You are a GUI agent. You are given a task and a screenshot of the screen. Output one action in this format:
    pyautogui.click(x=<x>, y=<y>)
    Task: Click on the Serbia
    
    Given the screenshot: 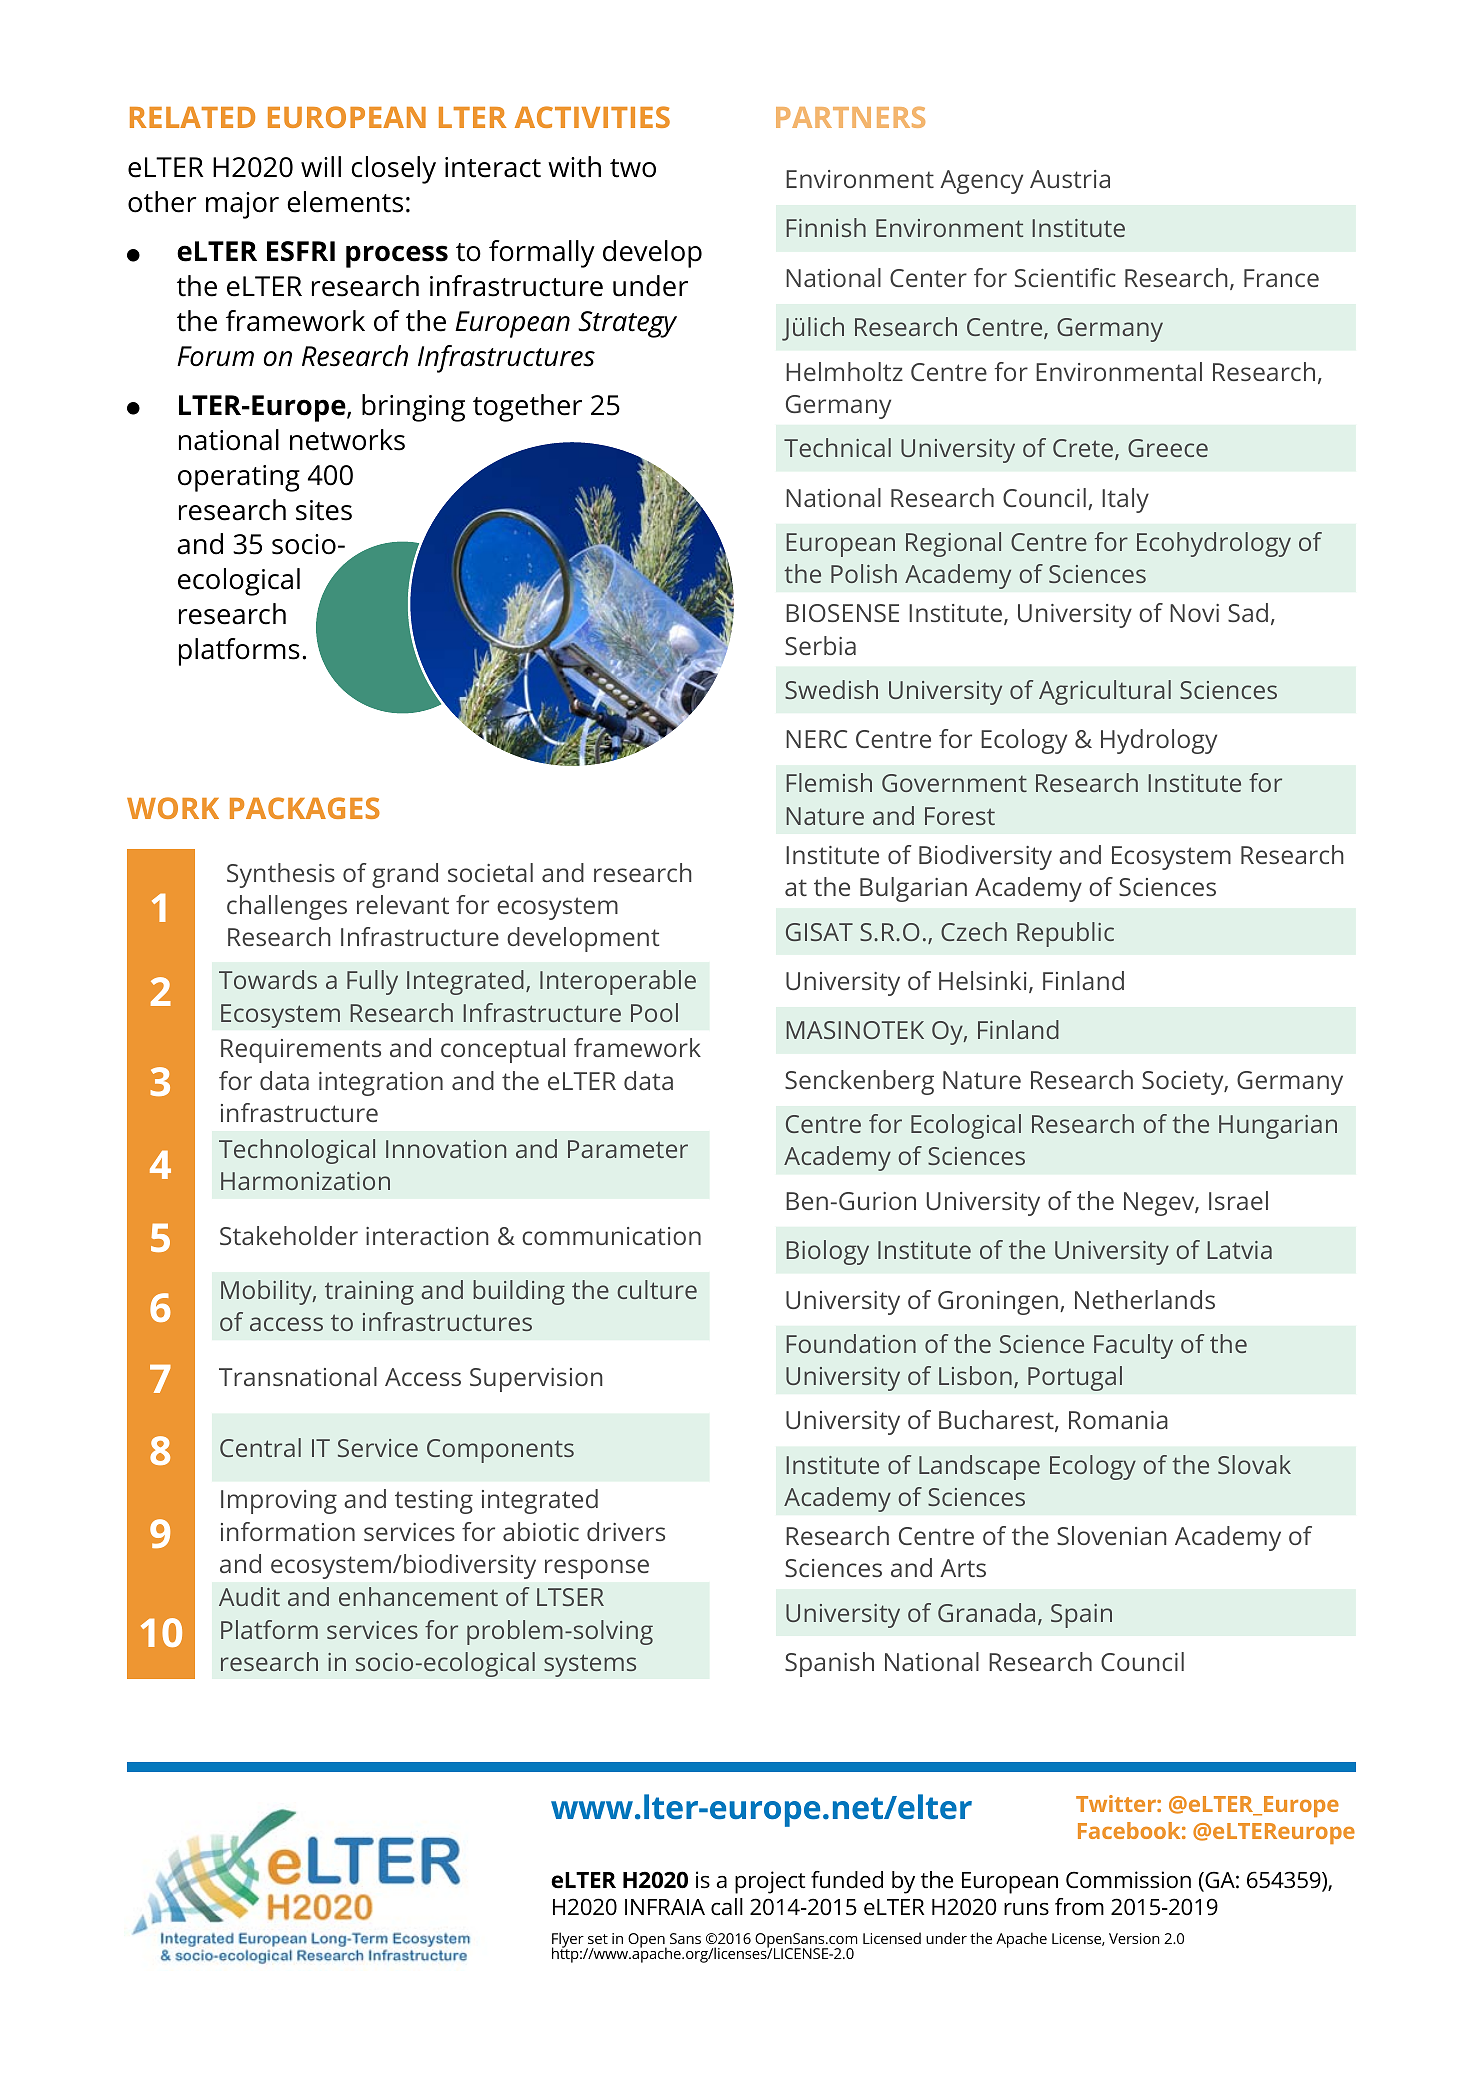 What is the action you would take?
    pyautogui.click(x=820, y=645)
